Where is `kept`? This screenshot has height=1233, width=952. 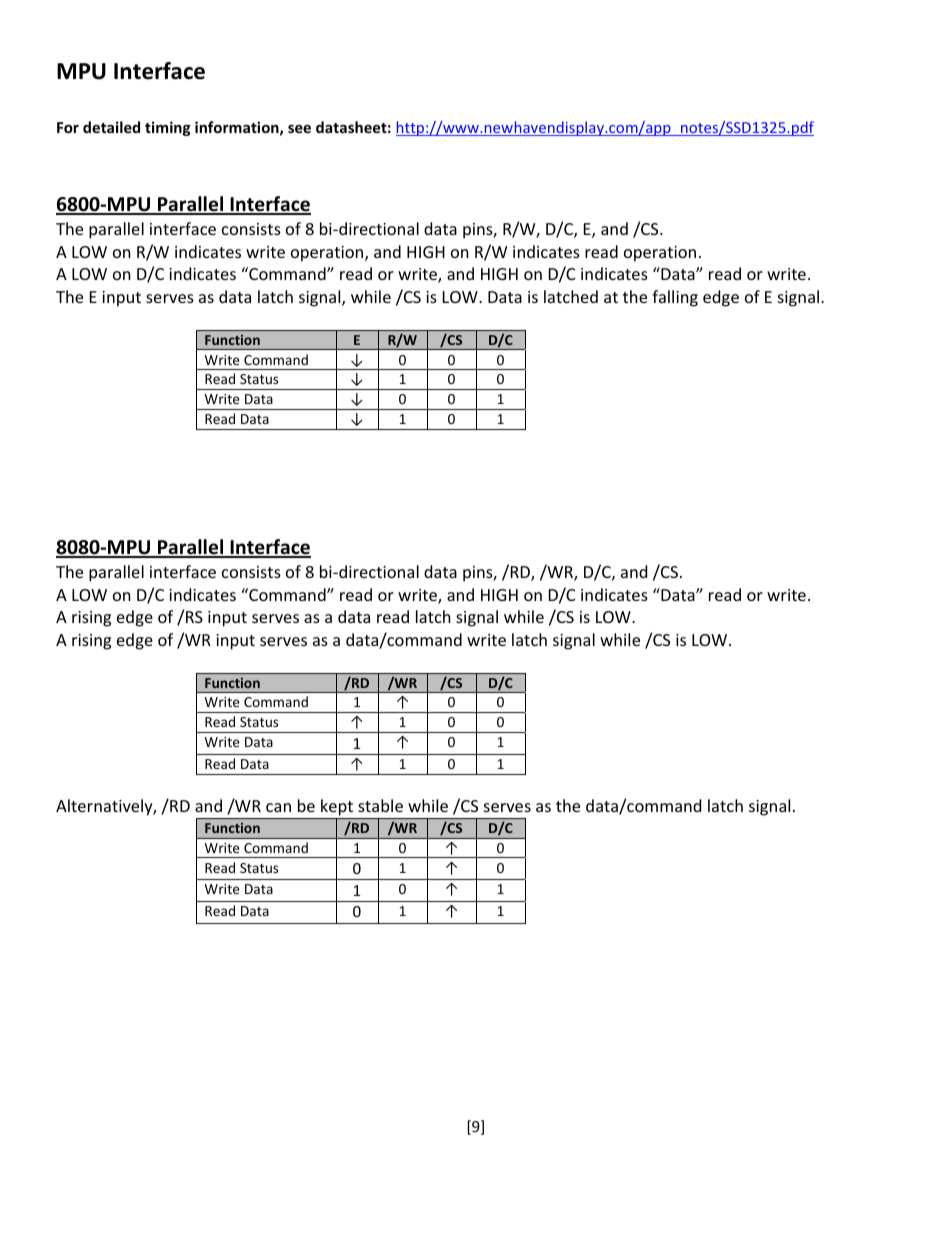
kept is located at coordinates (337, 809).
